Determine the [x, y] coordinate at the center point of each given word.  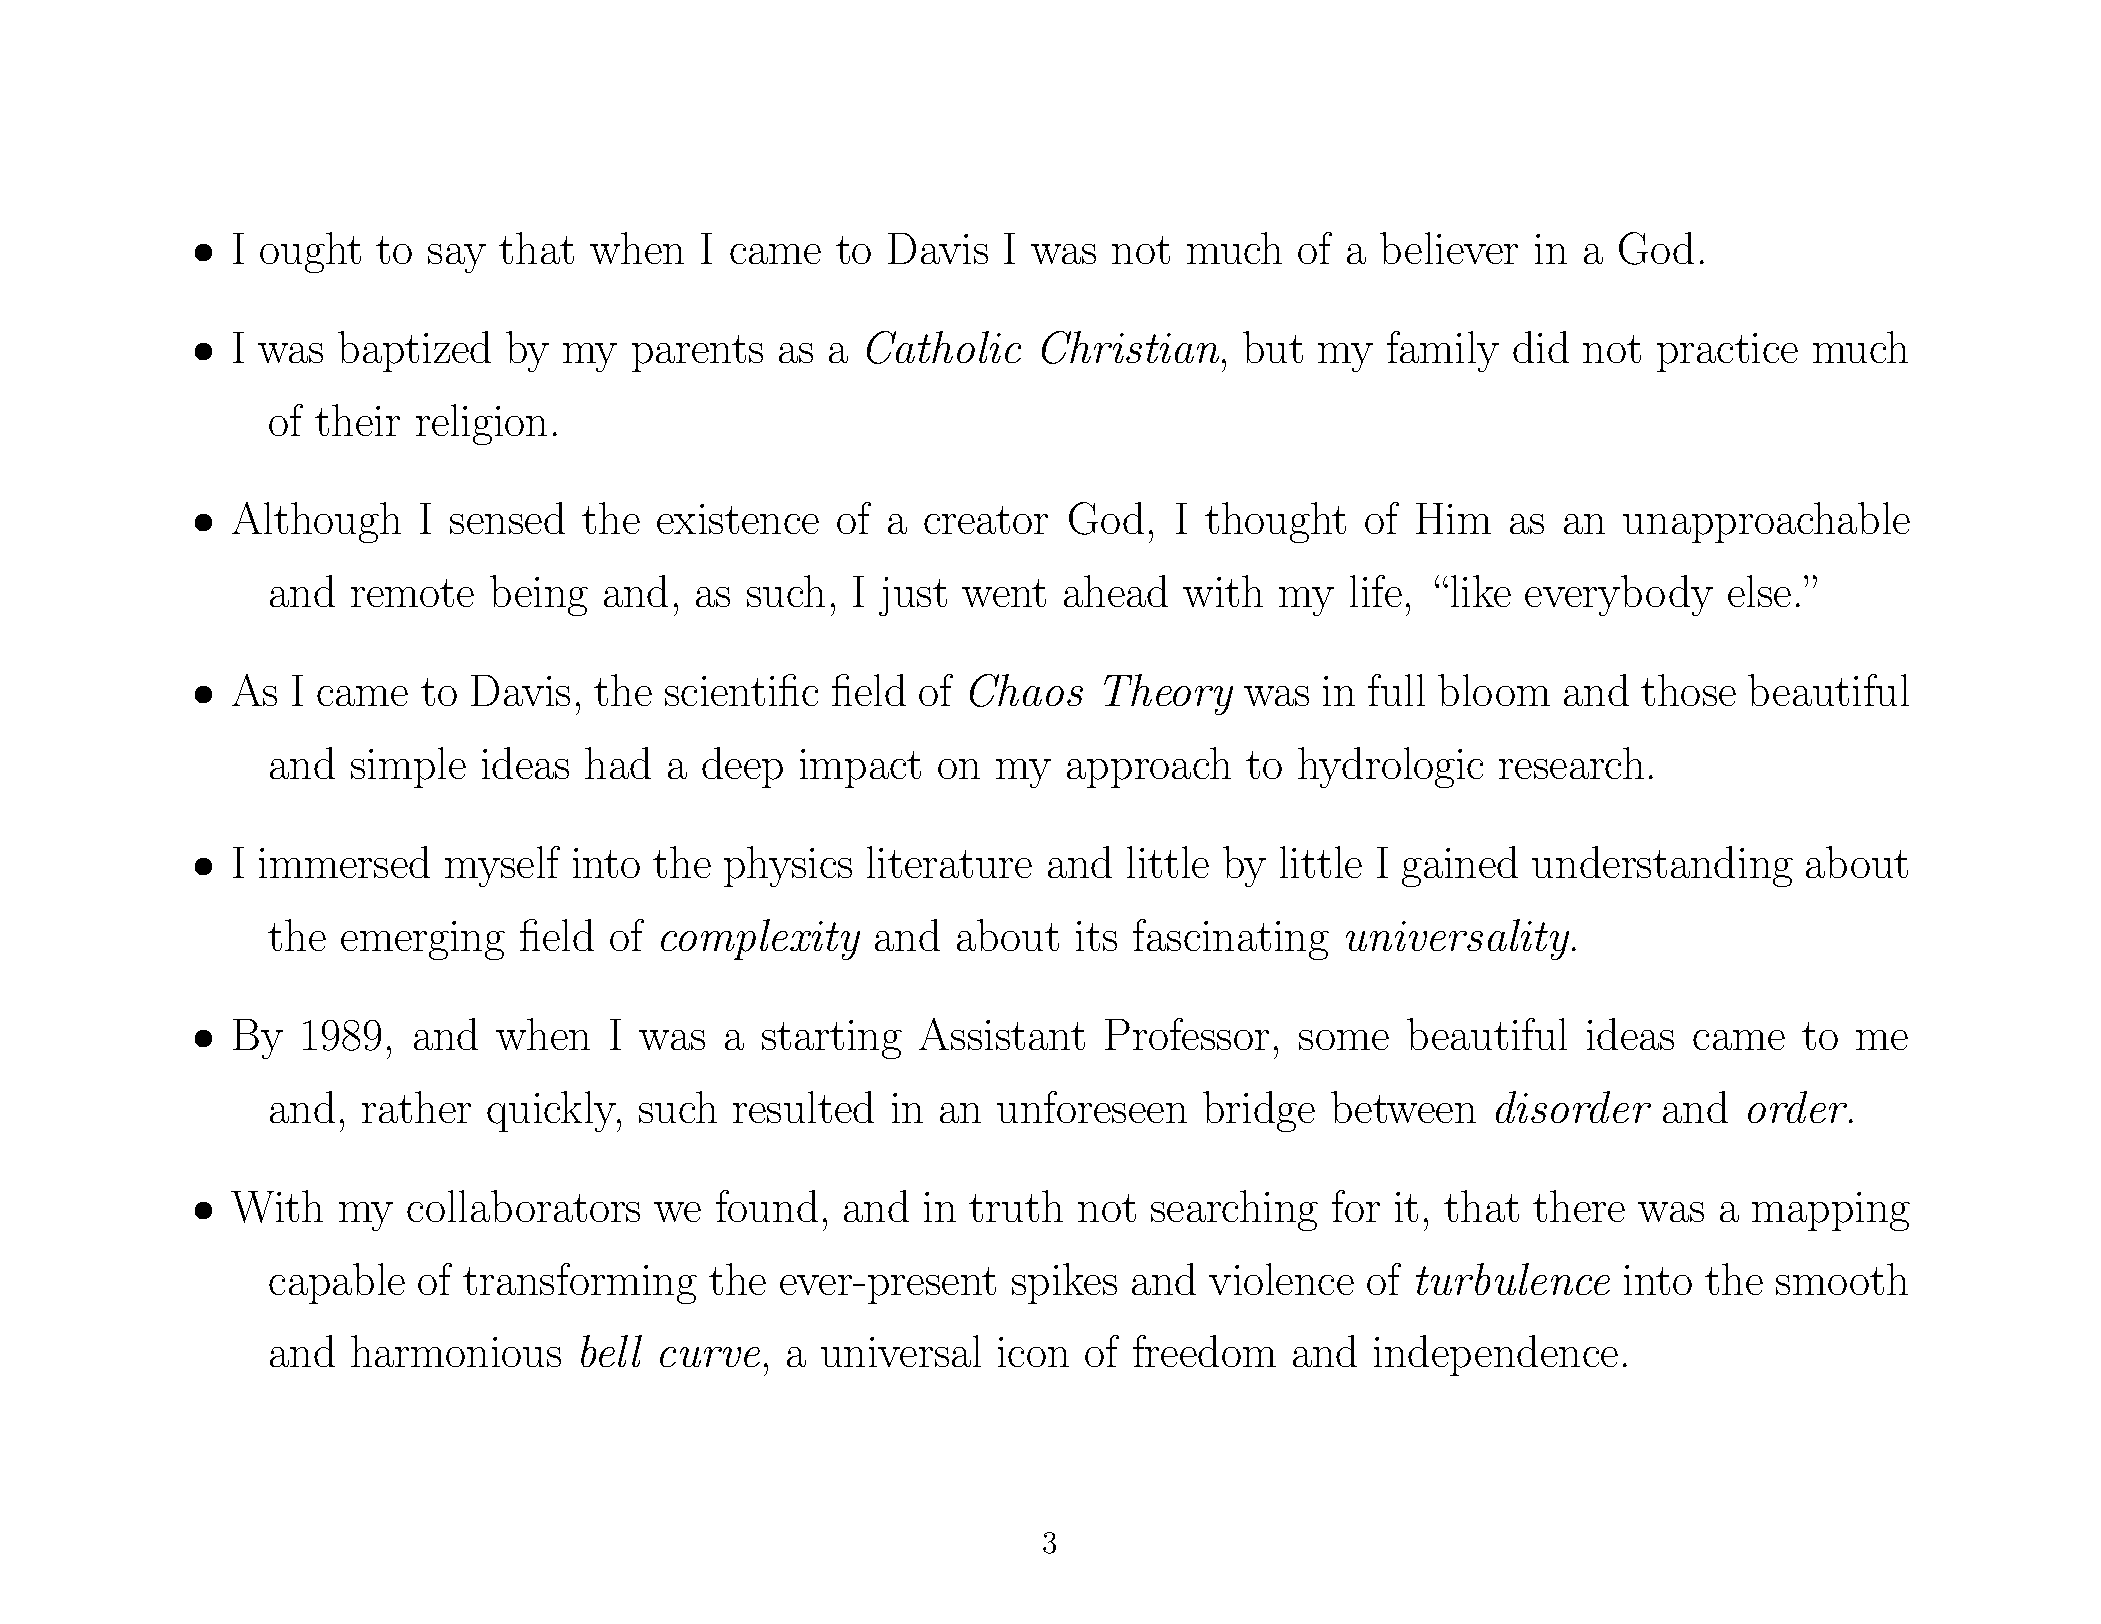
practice [1727, 352]
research [1571, 763]
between [1403, 1107]
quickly [553, 1111]
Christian [1130, 347]
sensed [507, 518]
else [1759, 591]
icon [1033, 1352]
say [457, 258]
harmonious [456, 1351]
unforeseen [1092, 1107]
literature [949, 862]
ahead [1116, 591]
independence [1496, 1355]
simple [408, 767]
